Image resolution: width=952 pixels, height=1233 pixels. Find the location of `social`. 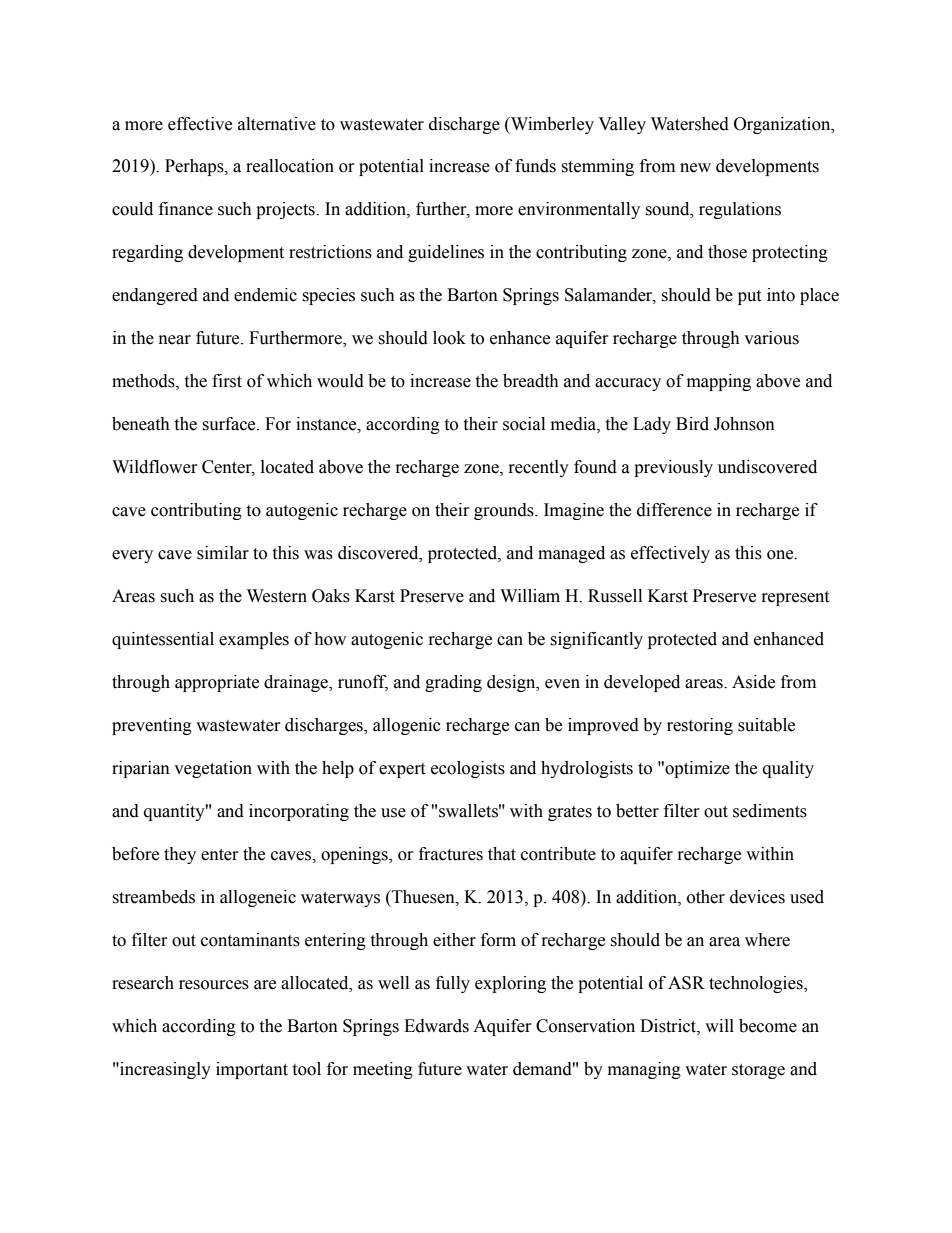

social is located at coordinates (524, 424).
